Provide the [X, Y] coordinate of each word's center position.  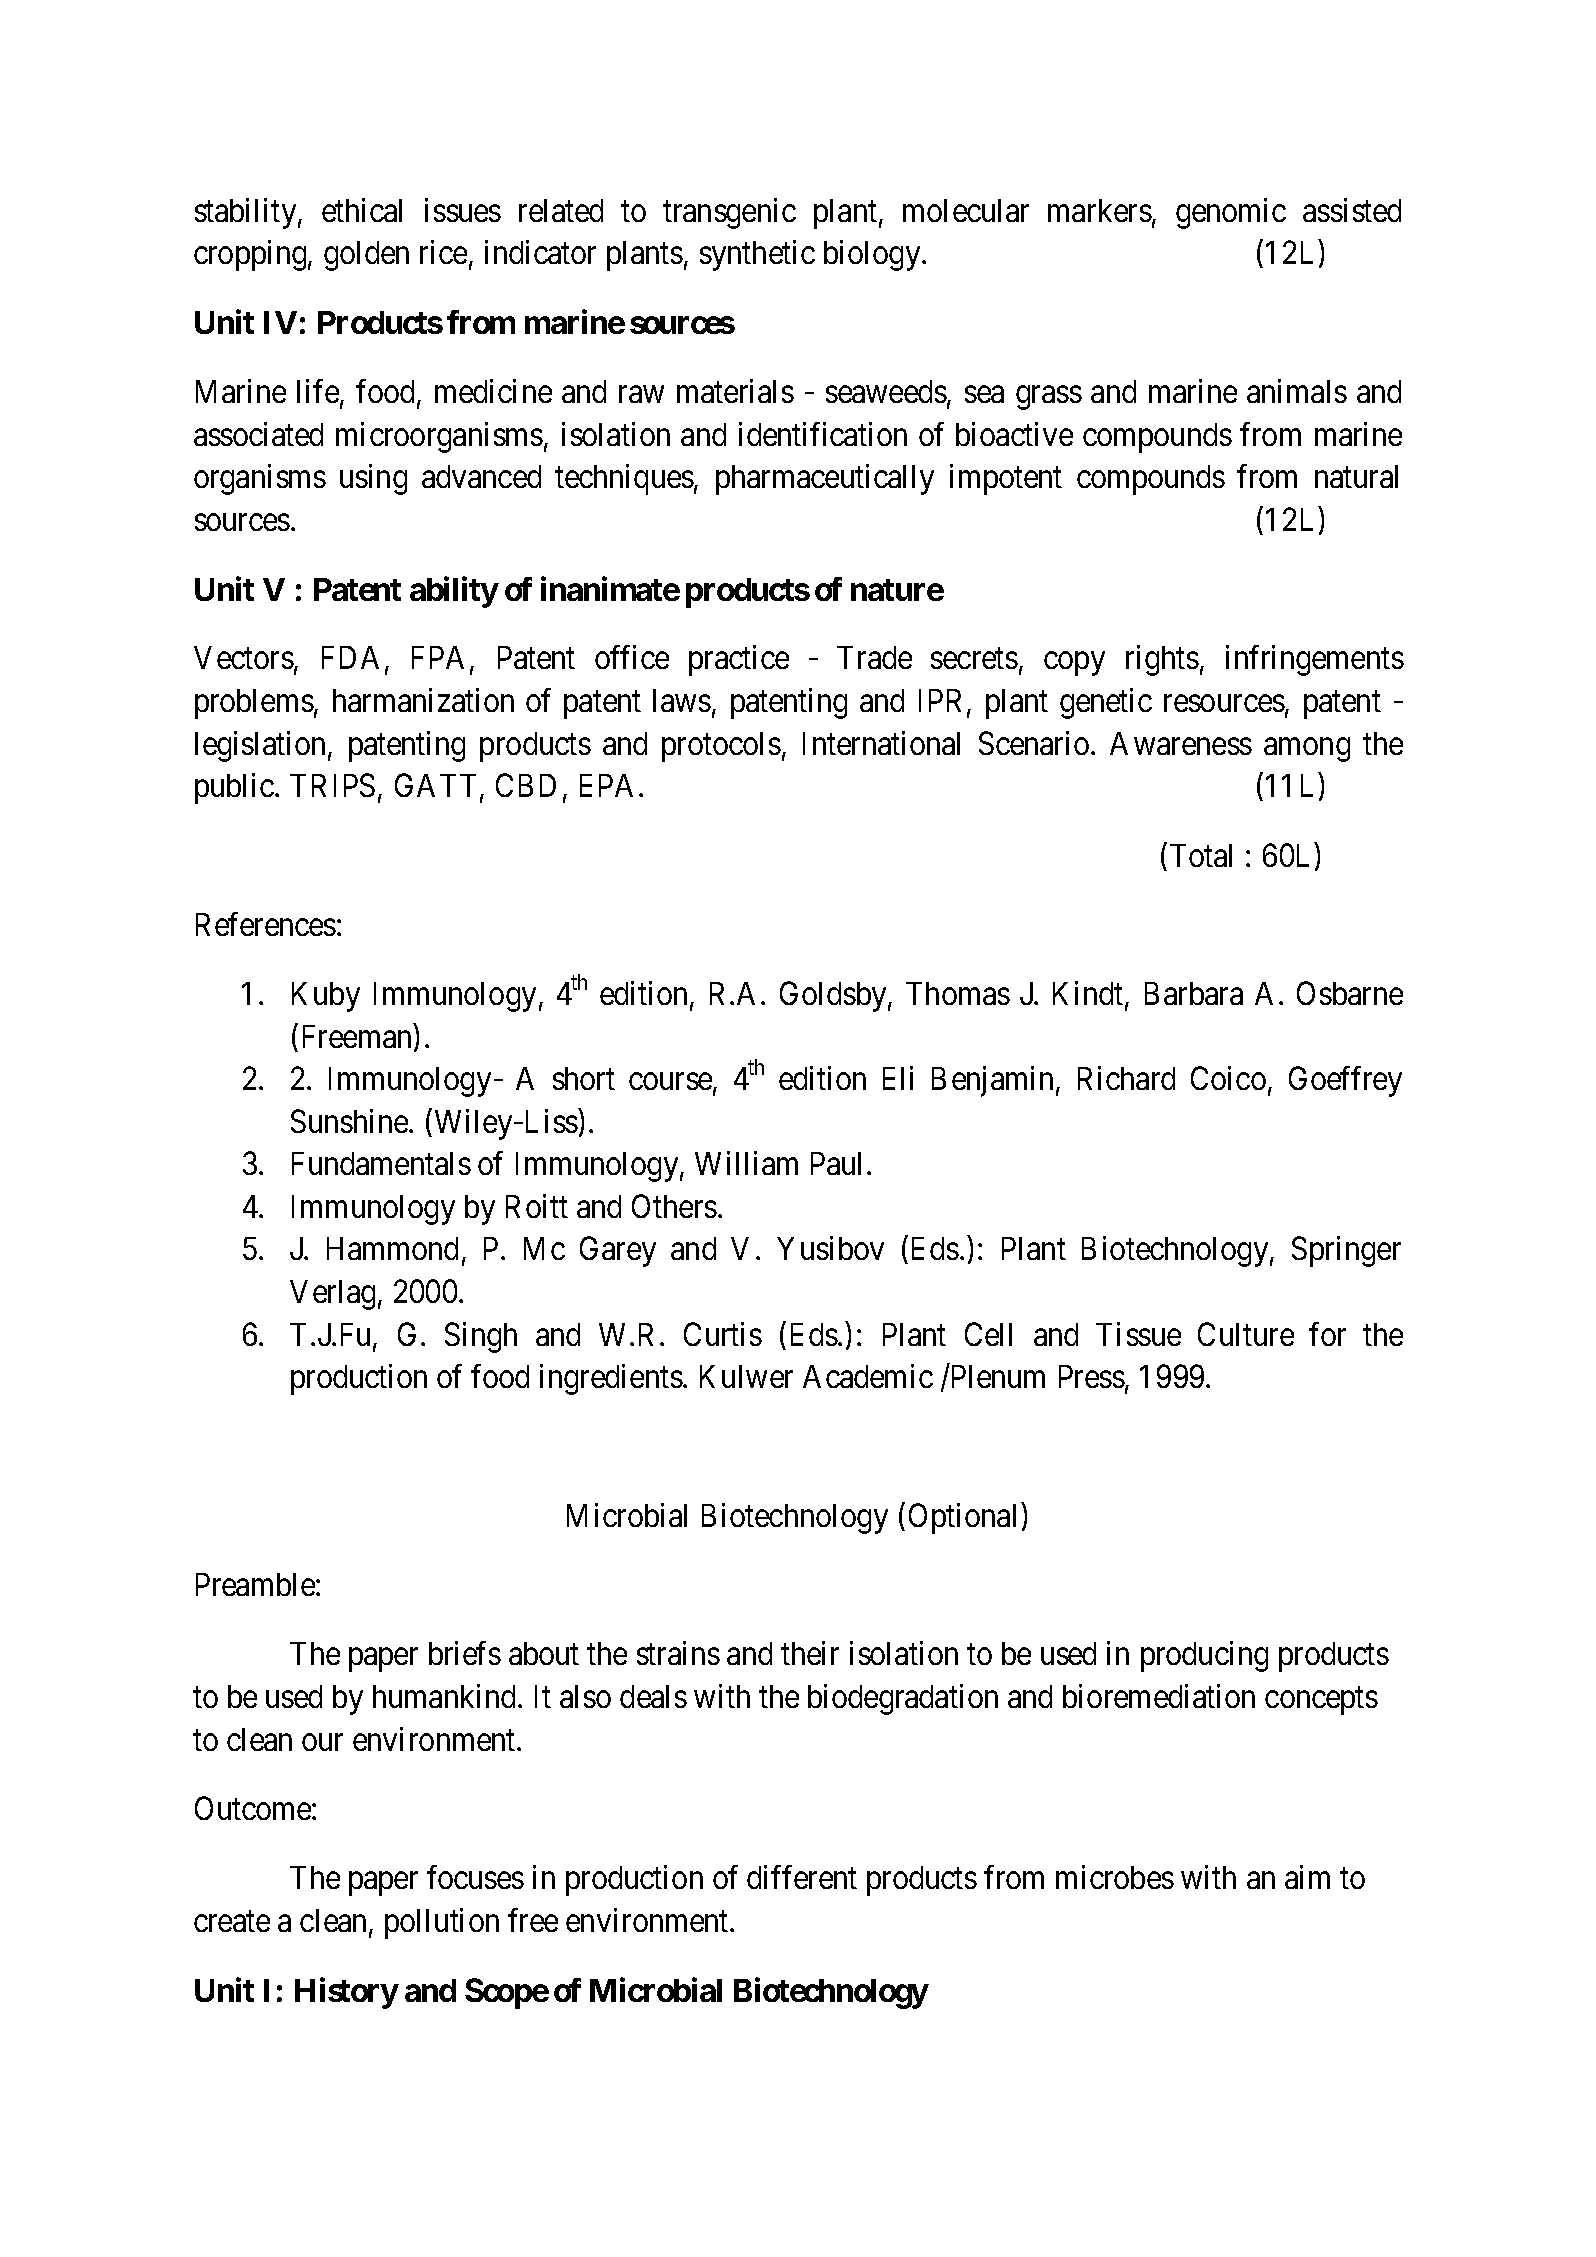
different [802, 1877]
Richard [1126, 1078]
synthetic [757, 255]
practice [739, 660]
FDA [354, 659]
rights [1162, 660]
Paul [839, 1163]
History [347, 1993]
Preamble [255, 1584]
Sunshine [350, 1121]
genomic [1231, 213]
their [810, 1653]
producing [1204, 1657]
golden [366, 256]
